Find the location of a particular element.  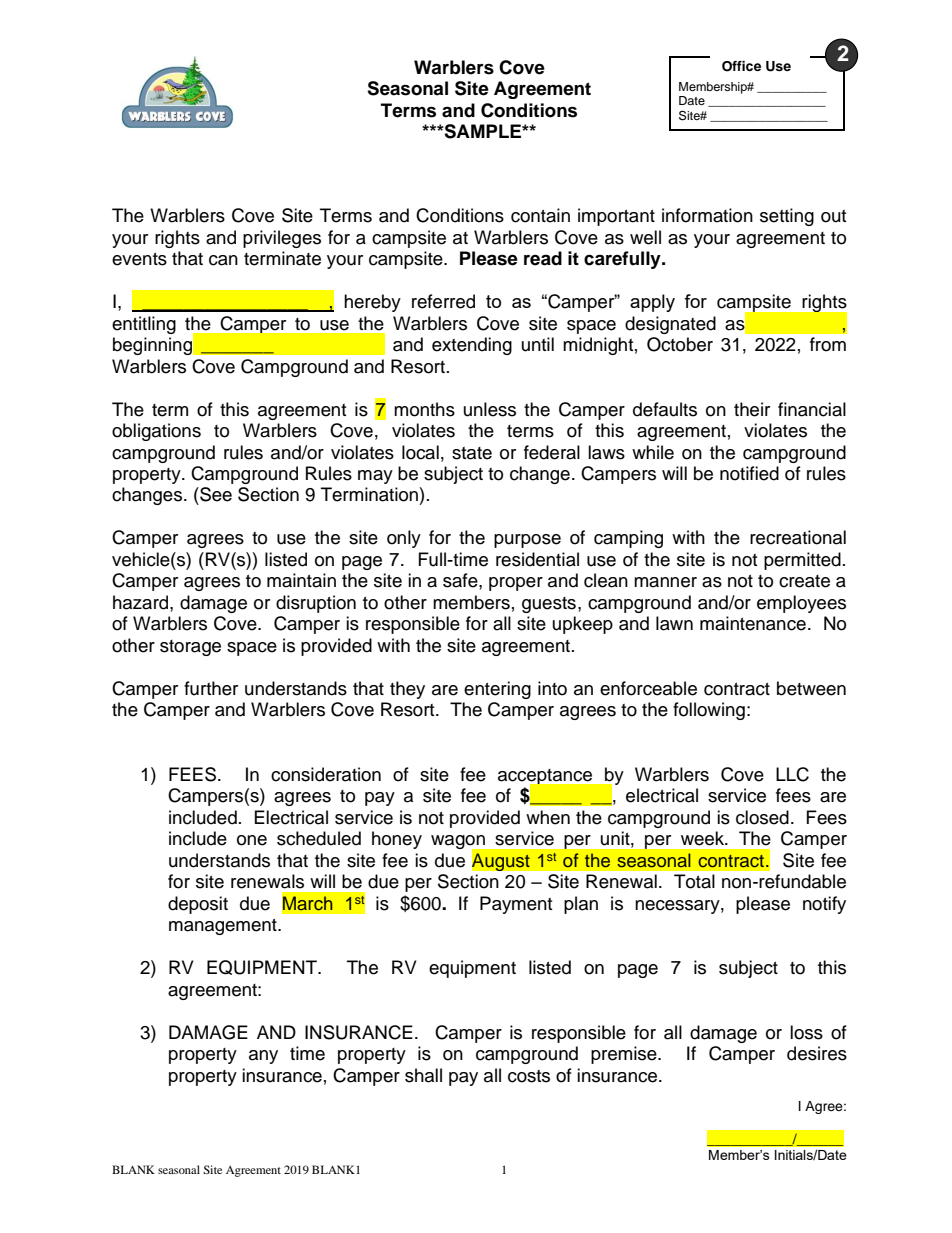

contain is located at coordinates (540, 215).
